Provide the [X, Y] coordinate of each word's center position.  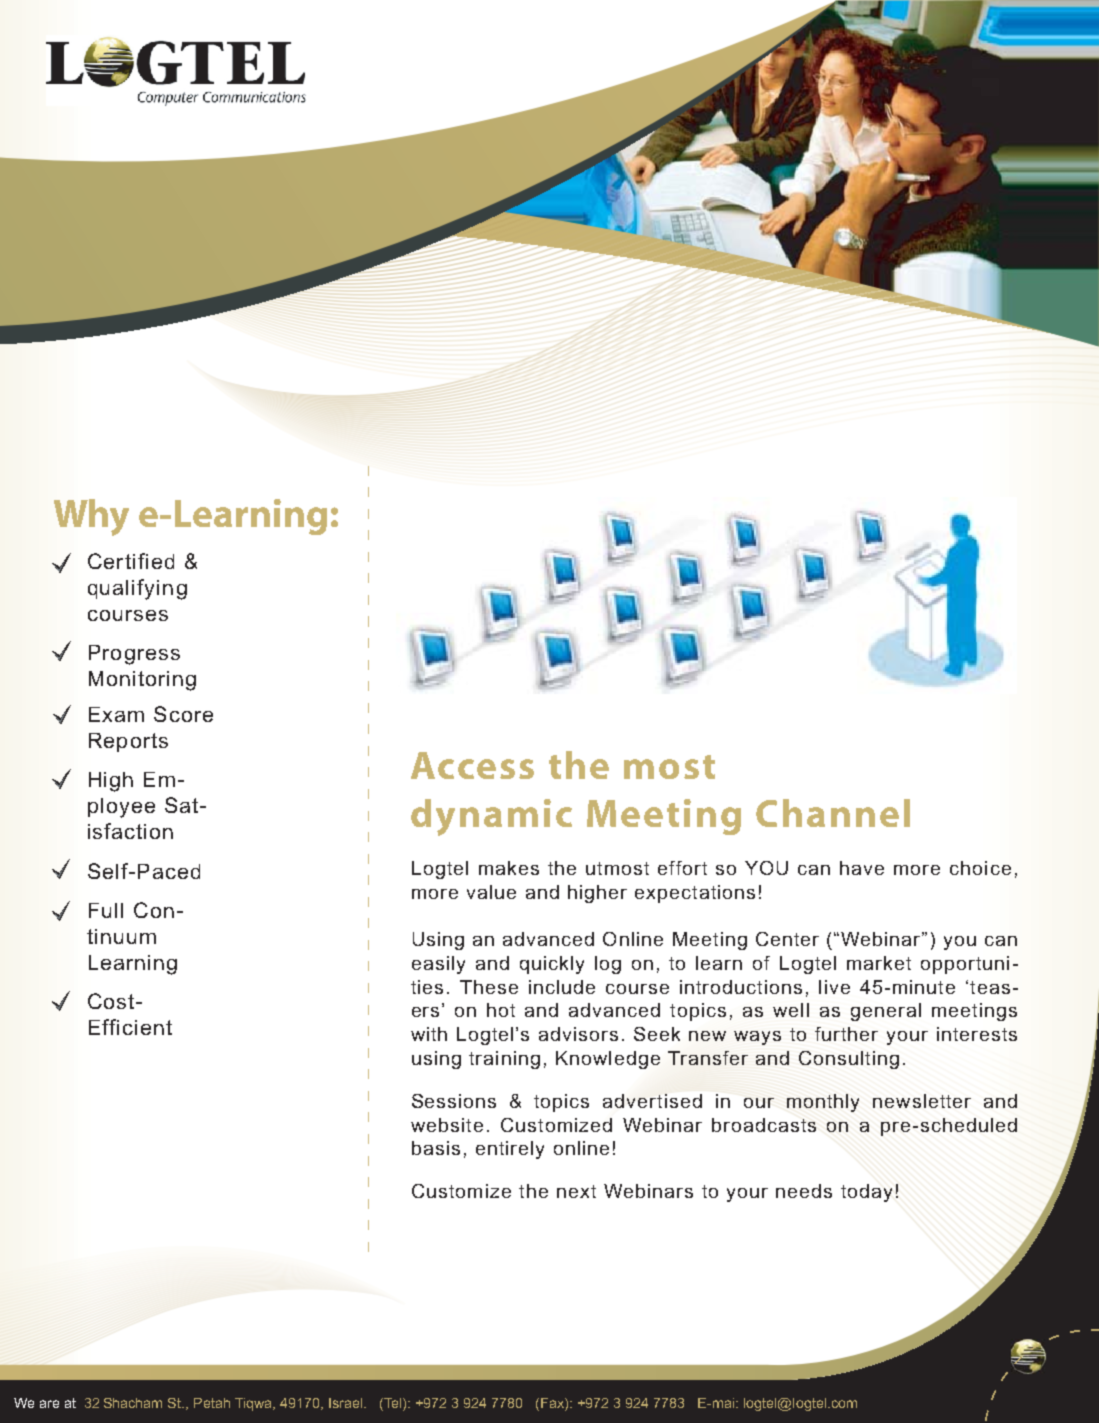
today [866, 1193]
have [862, 868]
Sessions [454, 1101]
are [49, 1404]
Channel [833, 813]
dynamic [491, 817]
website [447, 1125]
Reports [128, 742]
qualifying [137, 589]
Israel [347, 1403]
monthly [823, 1103]
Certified [131, 561]
